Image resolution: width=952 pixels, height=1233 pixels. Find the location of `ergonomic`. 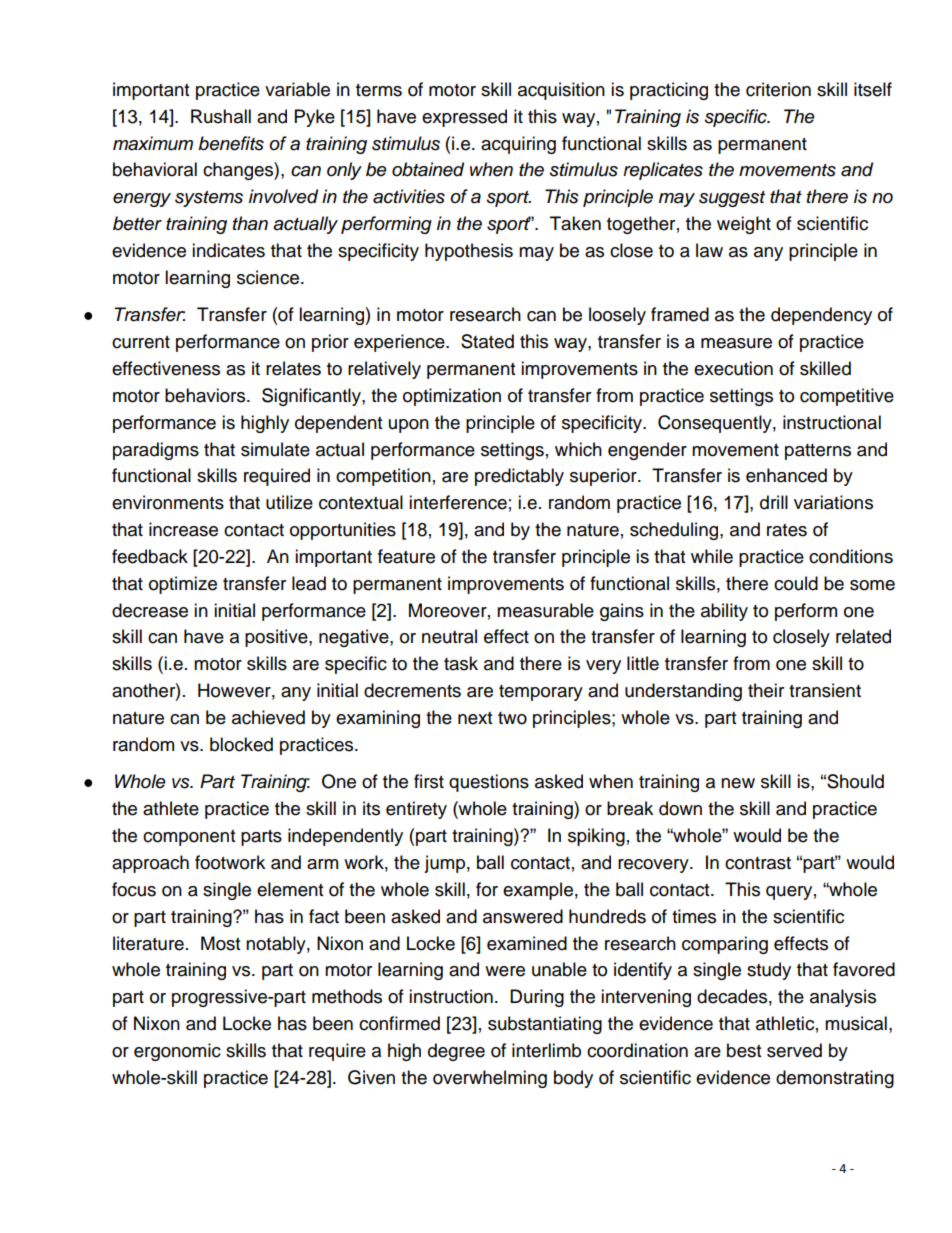

ergonomic is located at coordinates (177, 1052).
